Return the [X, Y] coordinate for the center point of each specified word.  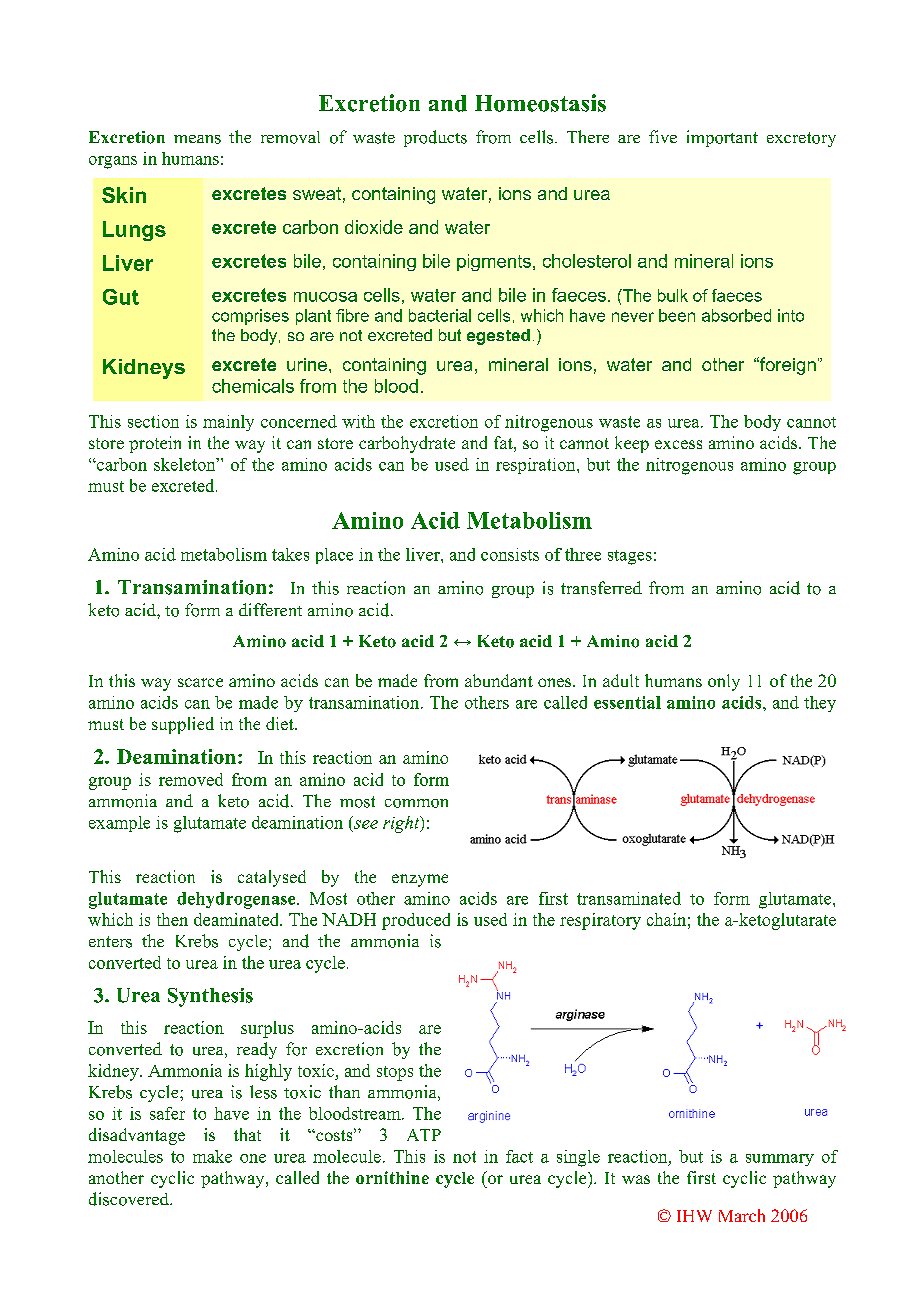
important [722, 138]
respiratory [600, 921]
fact [519, 1156]
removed [191, 779]
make [212, 1156]
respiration [537, 466]
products [435, 138]
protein [155, 444]
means [197, 139]
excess [678, 444]
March [742, 1215]
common [416, 803]
